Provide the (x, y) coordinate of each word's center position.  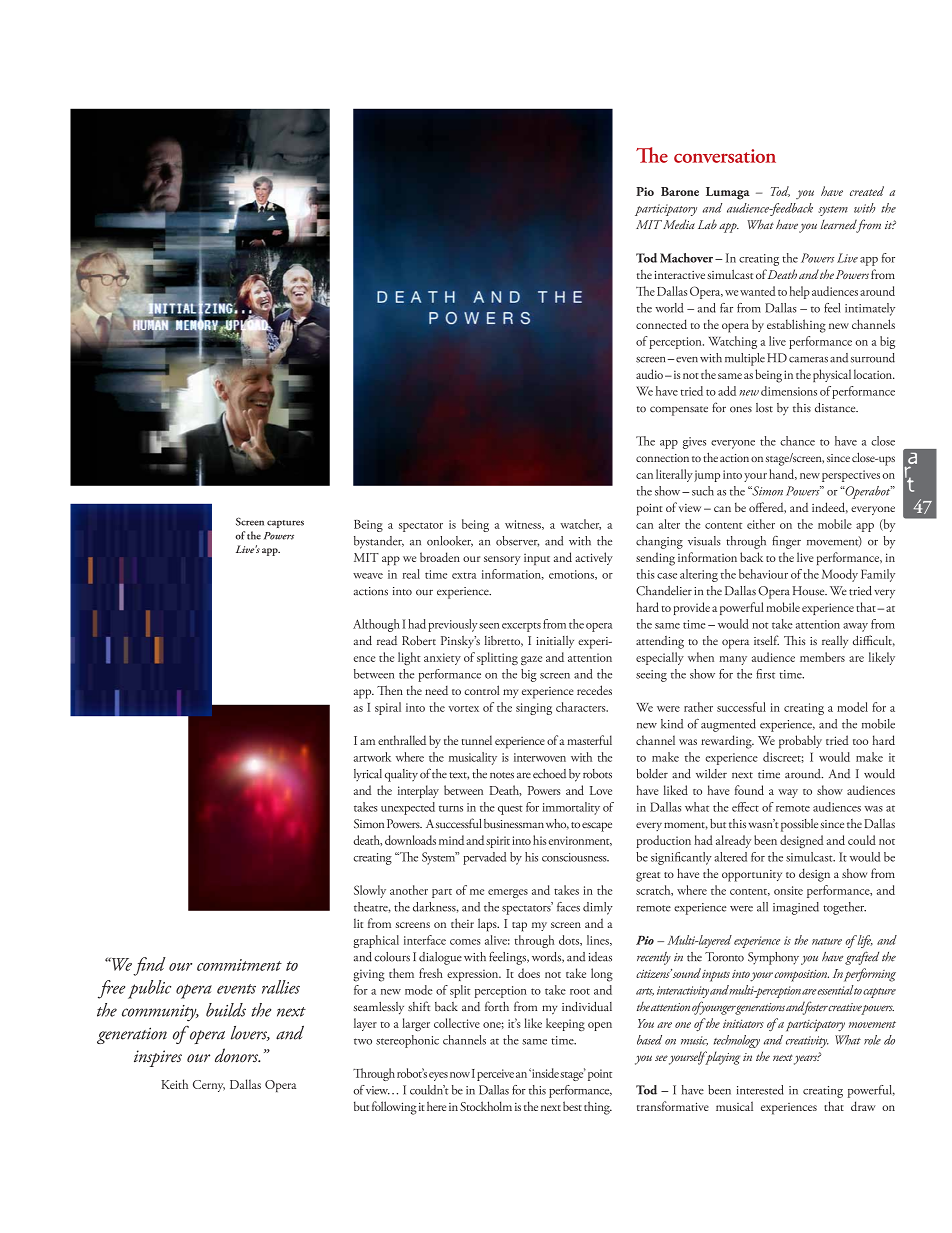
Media (679, 224)
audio (649, 374)
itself (766, 640)
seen (489, 626)
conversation (725, 156)
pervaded (484, 858)
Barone (680, 191)
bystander (379, 542)
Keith (174, 1084)
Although (376, 625)
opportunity (752, 876)
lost (764, 408)
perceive (495, 1075)
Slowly (370, 891)
